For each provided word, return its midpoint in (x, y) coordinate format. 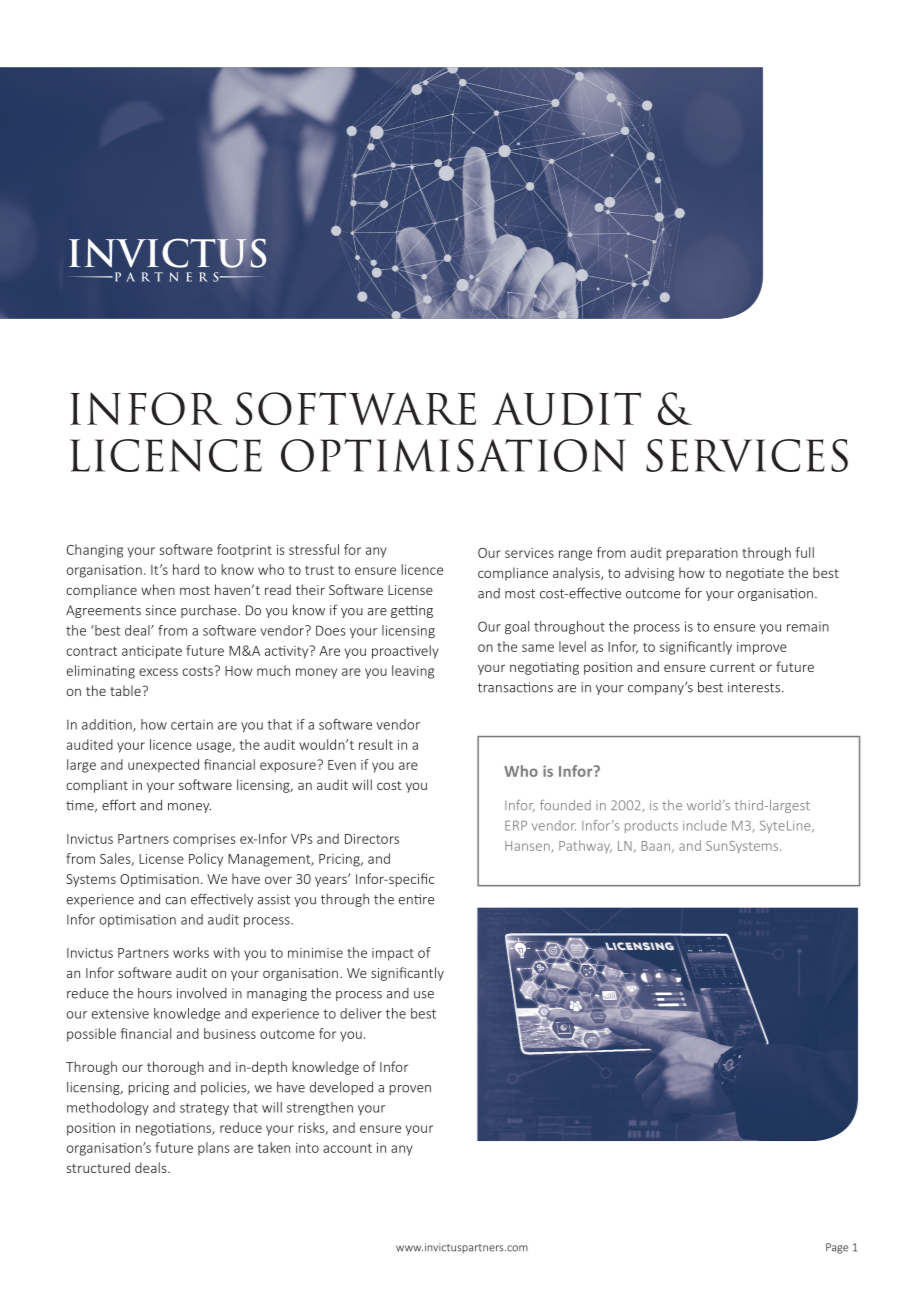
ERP (516, 826)
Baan (656, 846)
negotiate (755, 574)
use (424, 995)
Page (837, 1248)
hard (186, 569)
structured (98, 1167)
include (705, 825)
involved (202, 993)
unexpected (163, 766)
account (347, 1148)
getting (412, 611)
